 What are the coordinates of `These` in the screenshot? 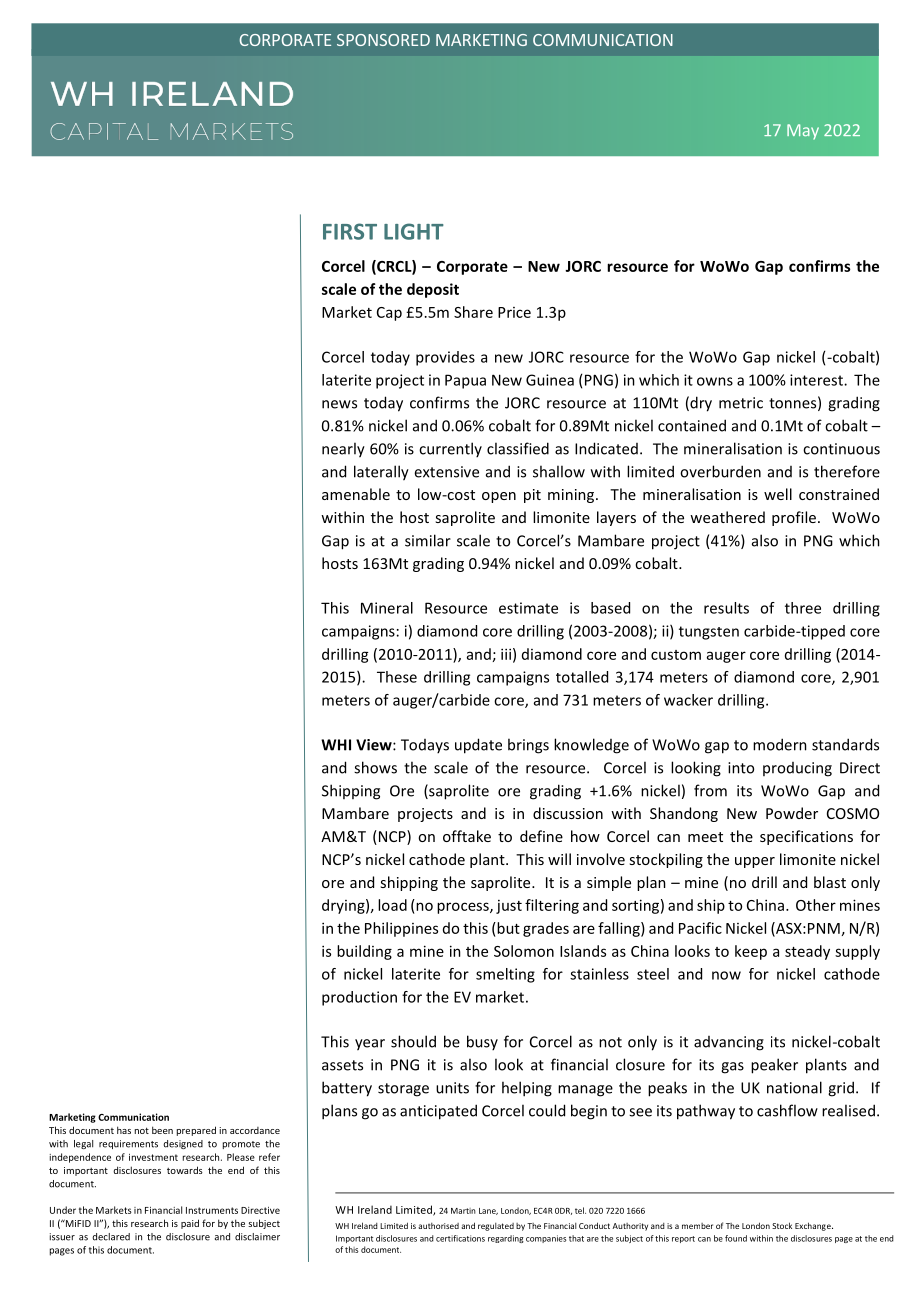 It's located at (397, 677).
